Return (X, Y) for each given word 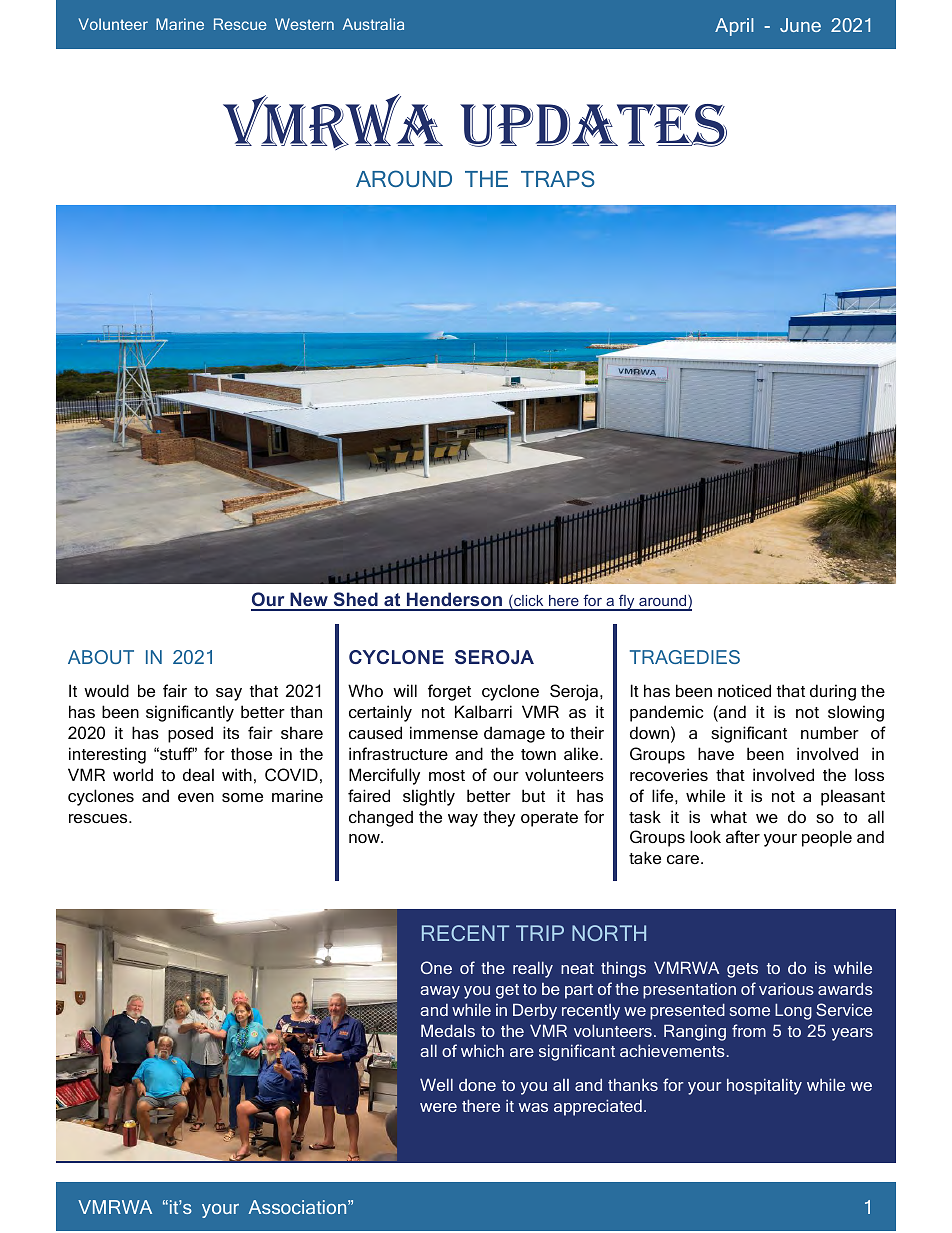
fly (627, 602)
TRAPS (558, 178)
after (743, 836)
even (196, 797)
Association (298, 1207)
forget (449, 692)
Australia (373, 24)
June (800, 25)
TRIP (540, 933)
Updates (593, 125)
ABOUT (101, 657)
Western (304, 24)
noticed (744, 690)
